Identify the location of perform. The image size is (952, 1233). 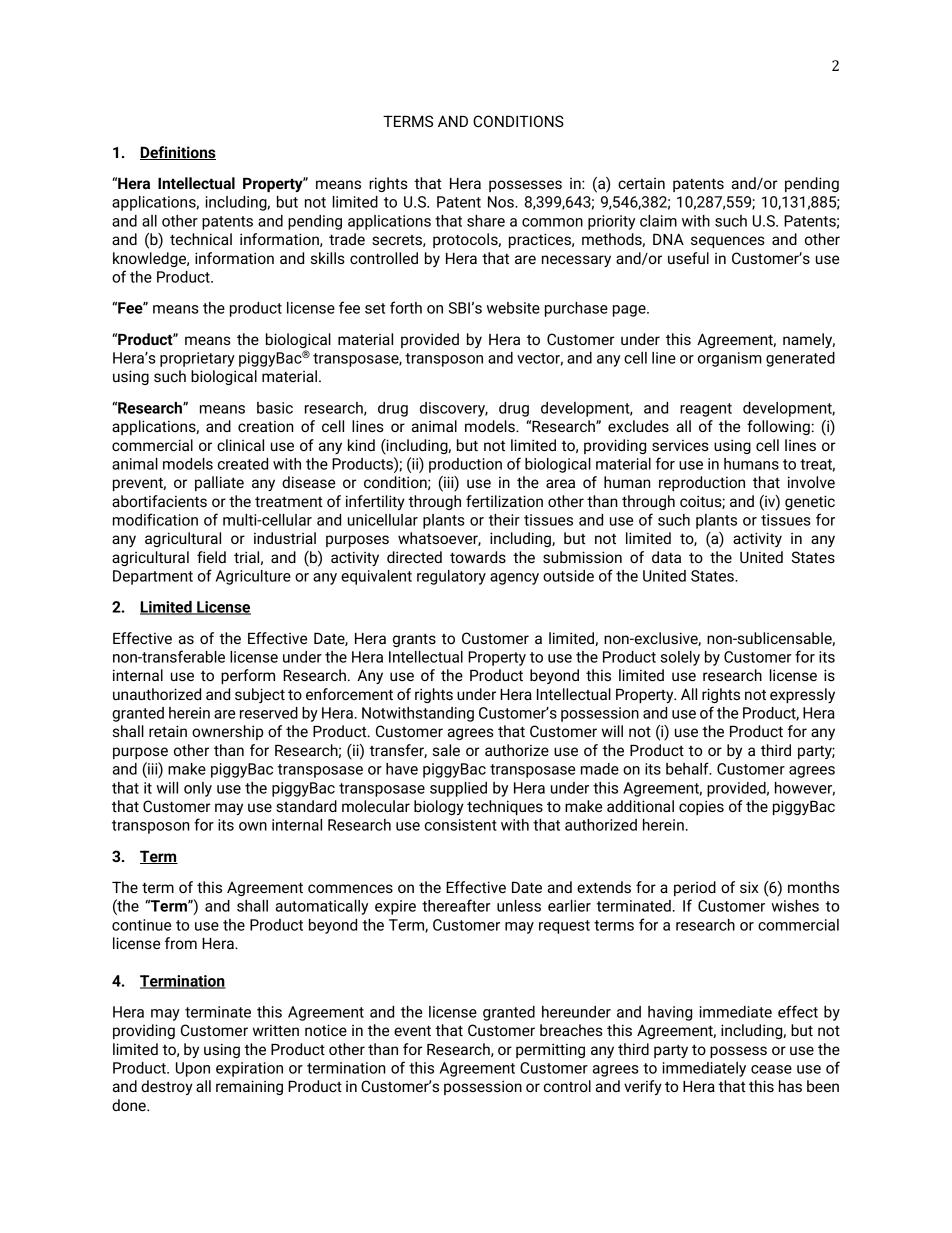
(248, 676).
